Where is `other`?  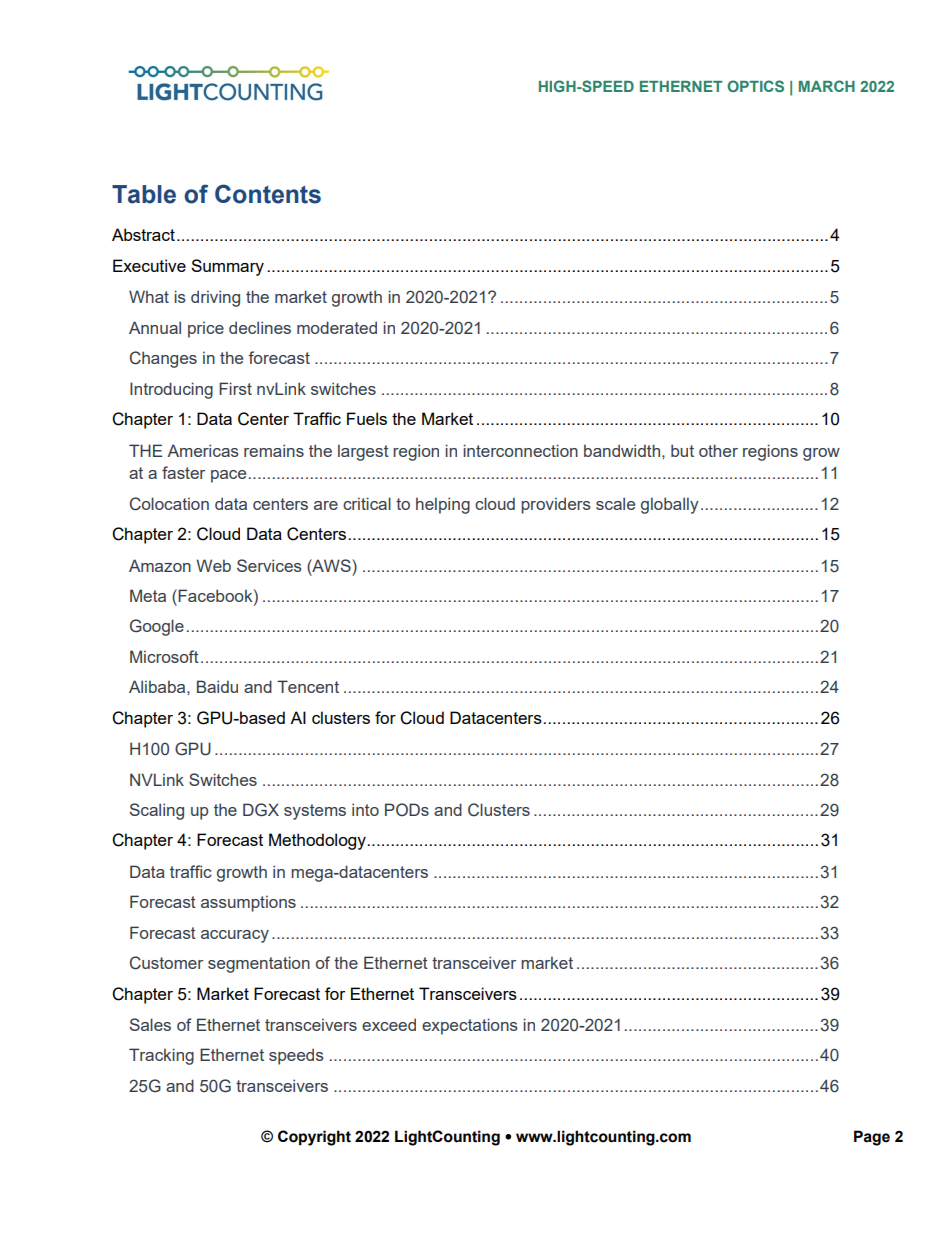 other is located at coordinates (718, 450).
